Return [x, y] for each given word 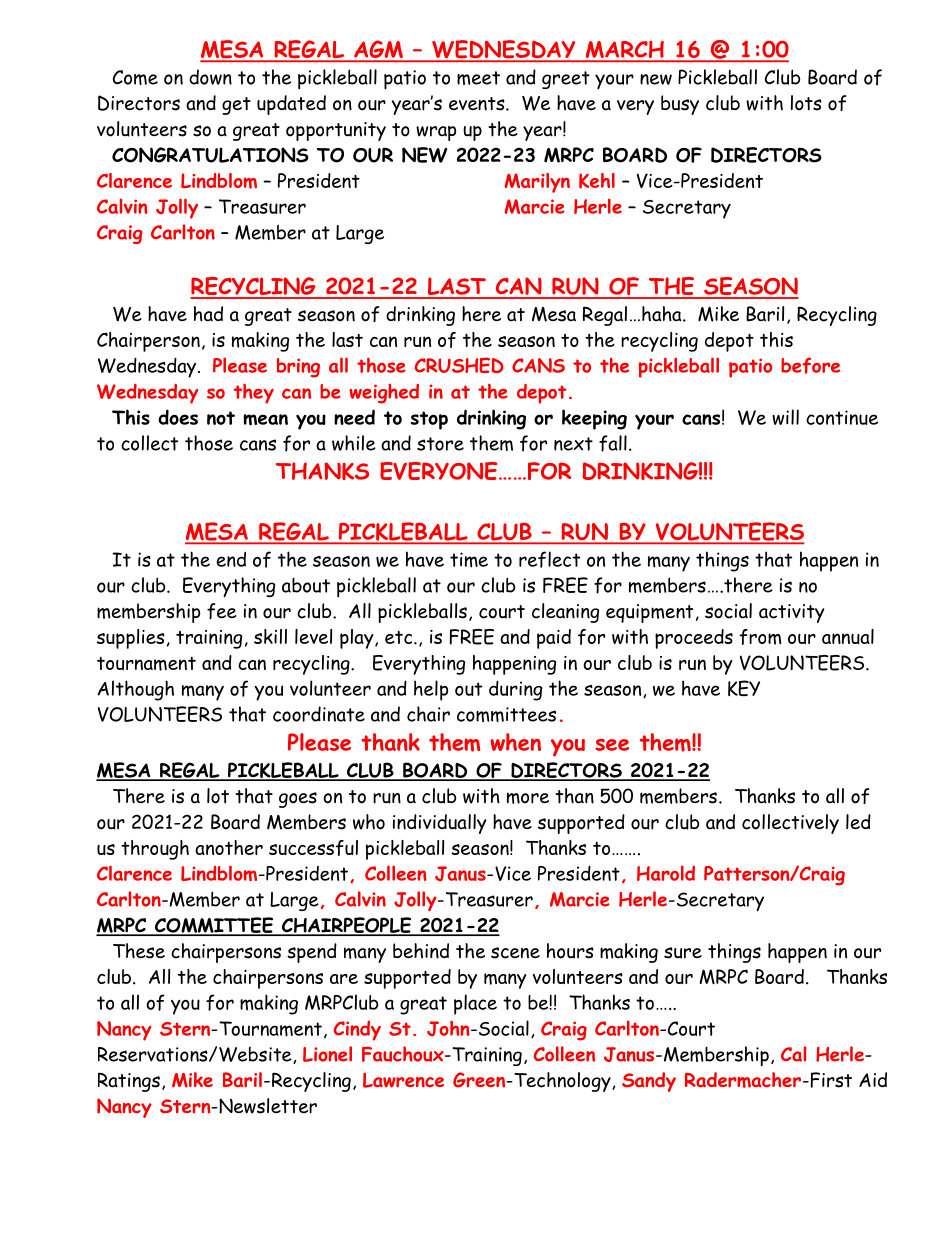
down [210, 77]
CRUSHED [459, 365]
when [515, 742]
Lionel [327, 1054]
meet [478, 78]
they [254, 393]
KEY [744, 688]
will [785, 417]
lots [806, 103]
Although [135, 690]
